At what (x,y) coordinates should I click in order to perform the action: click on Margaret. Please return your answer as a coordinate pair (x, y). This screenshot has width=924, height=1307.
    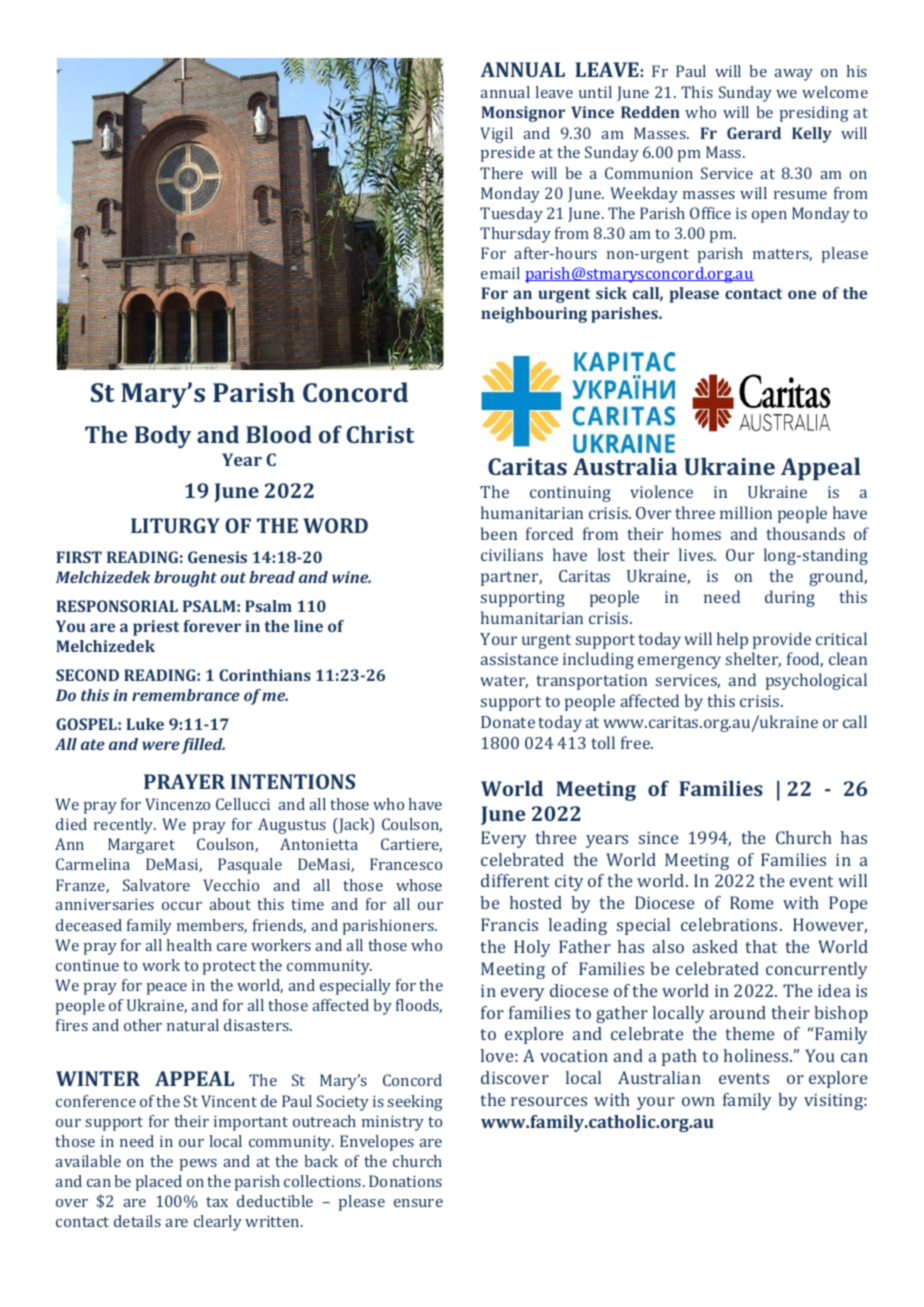
    Looking at the image, I should click on (141, 846).
